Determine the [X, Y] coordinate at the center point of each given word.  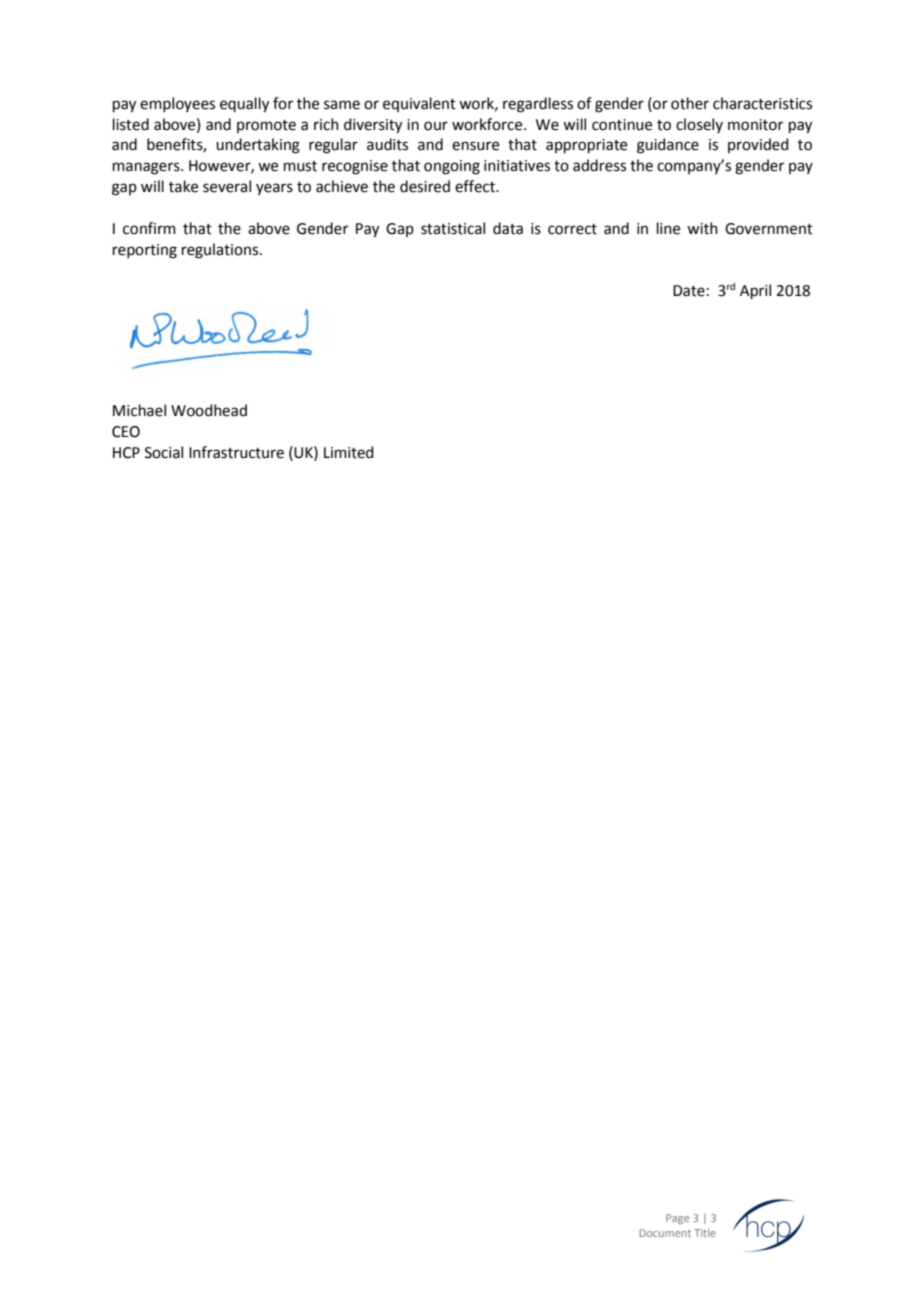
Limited [349, 452]
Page [677, 1219]
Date [689, 291]
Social [164, 452]
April [755, 291]
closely [699, 125]
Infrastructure [236, 452]
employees [177, 104]
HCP [126, 453]
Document [665, 1233]
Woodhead [209, 410]
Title [705, 1233]
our [436, 126]
